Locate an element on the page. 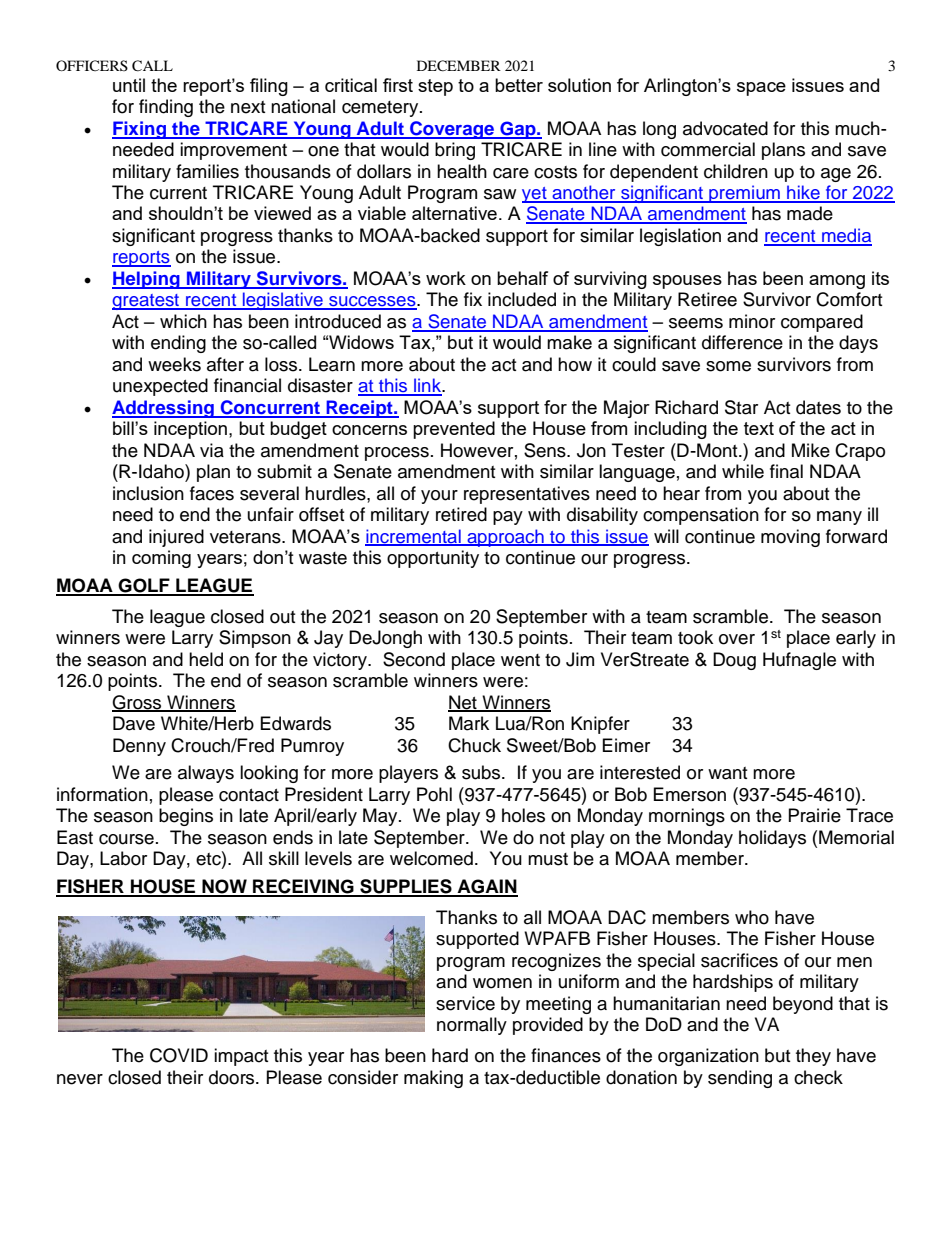 The height and width of the page is (1233, 952). space is located at coordinates (761, 89).
